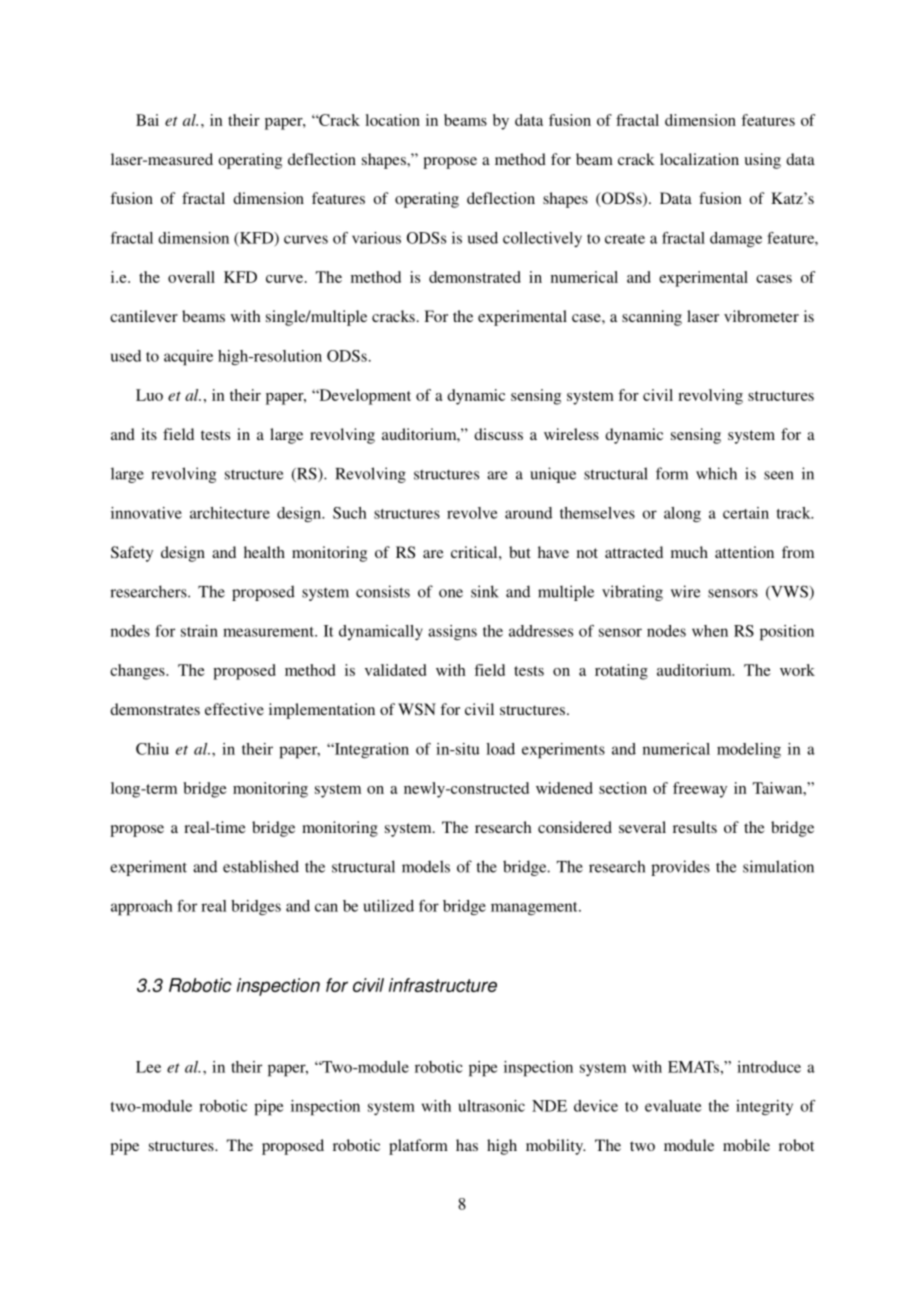 Image resolution: width=924 pixels, height=1308 pixels. What do you see at coordinates (188, 358) in the image?
I see `acquire` at bounding box center [188, 358].
